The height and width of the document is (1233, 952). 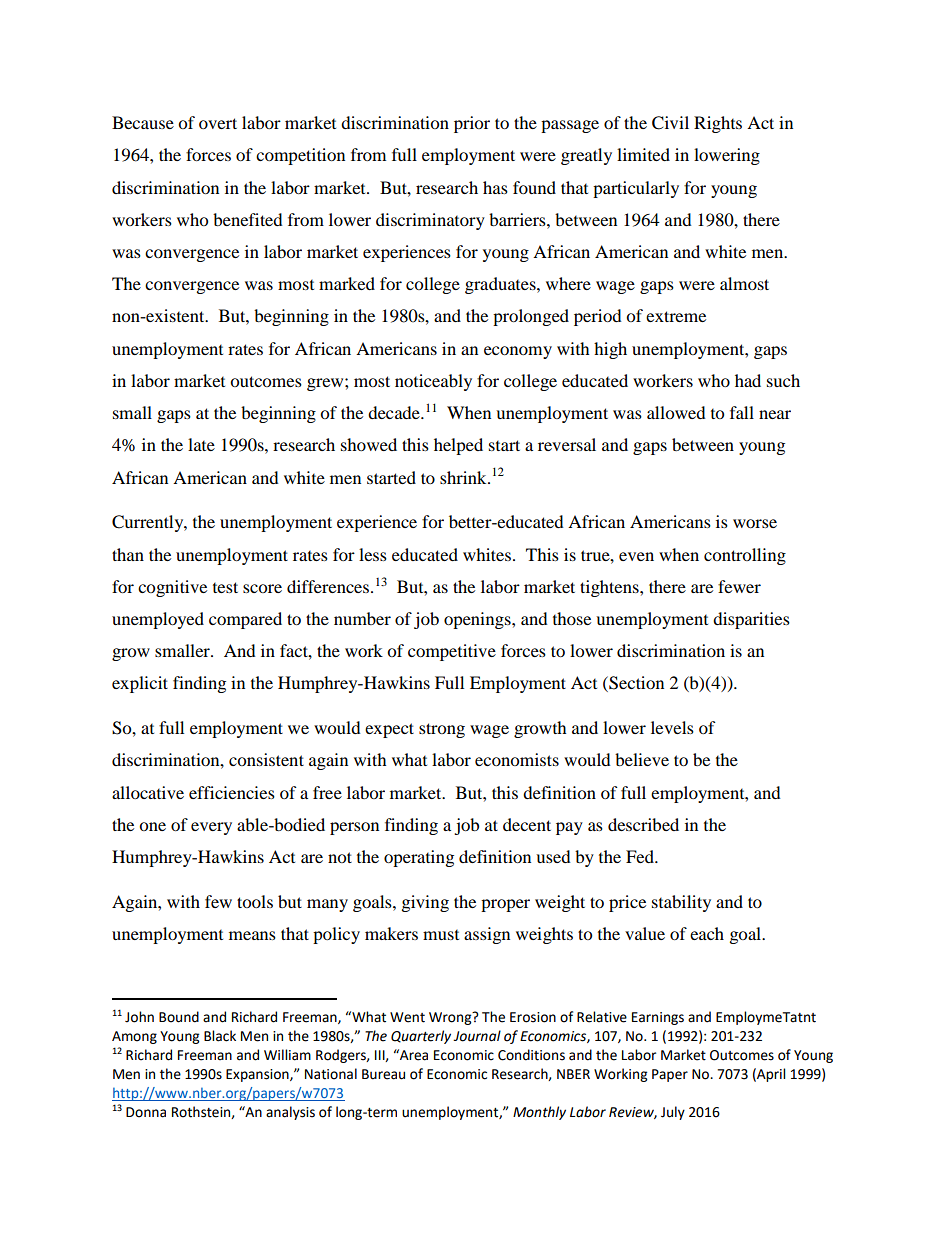 I want to click on overt, so click(x=218, y=123).
